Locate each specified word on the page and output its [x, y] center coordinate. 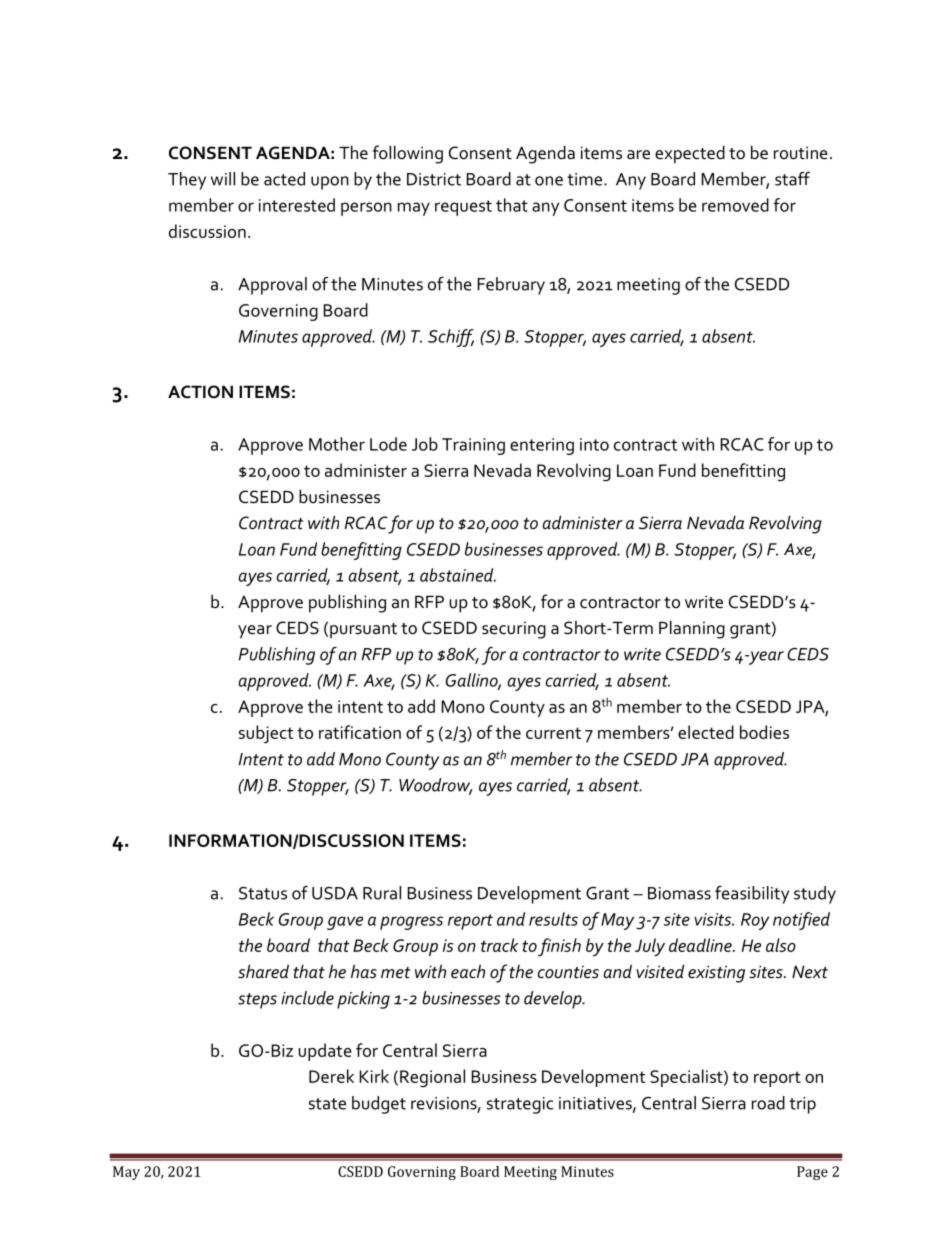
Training [473, 446]
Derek [331, 1076]
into [594, 444]
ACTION [200, 392]
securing [514, 630]
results [553, 919]
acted [284, 179]
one [549, 181]
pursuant [363, 631]
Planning [692, 629]
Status [263, 893]
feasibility [752, 895]
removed [735, 205]
